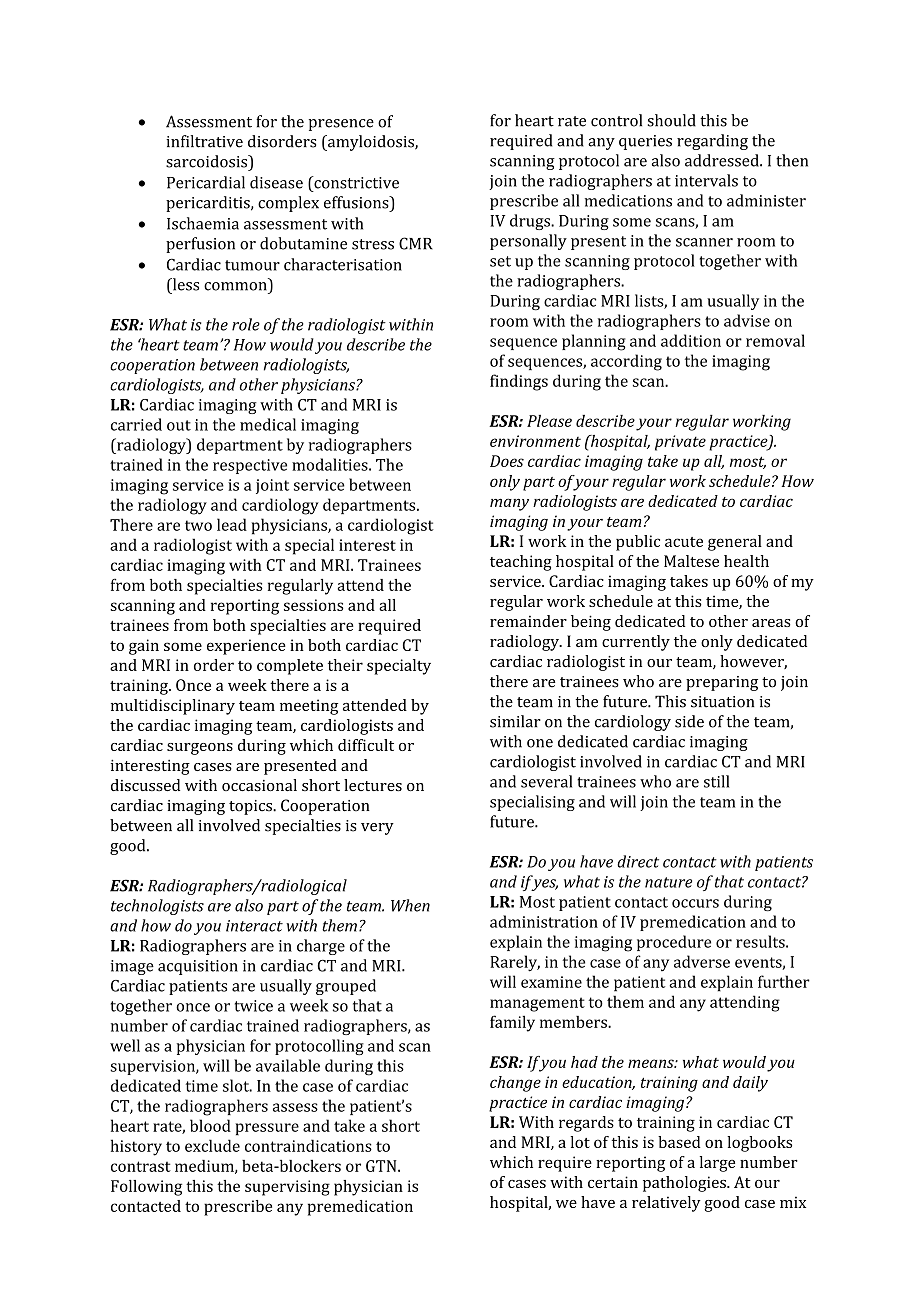 This document has height=1308, width=924. I want to click on constrictive, so click(355, 182).
